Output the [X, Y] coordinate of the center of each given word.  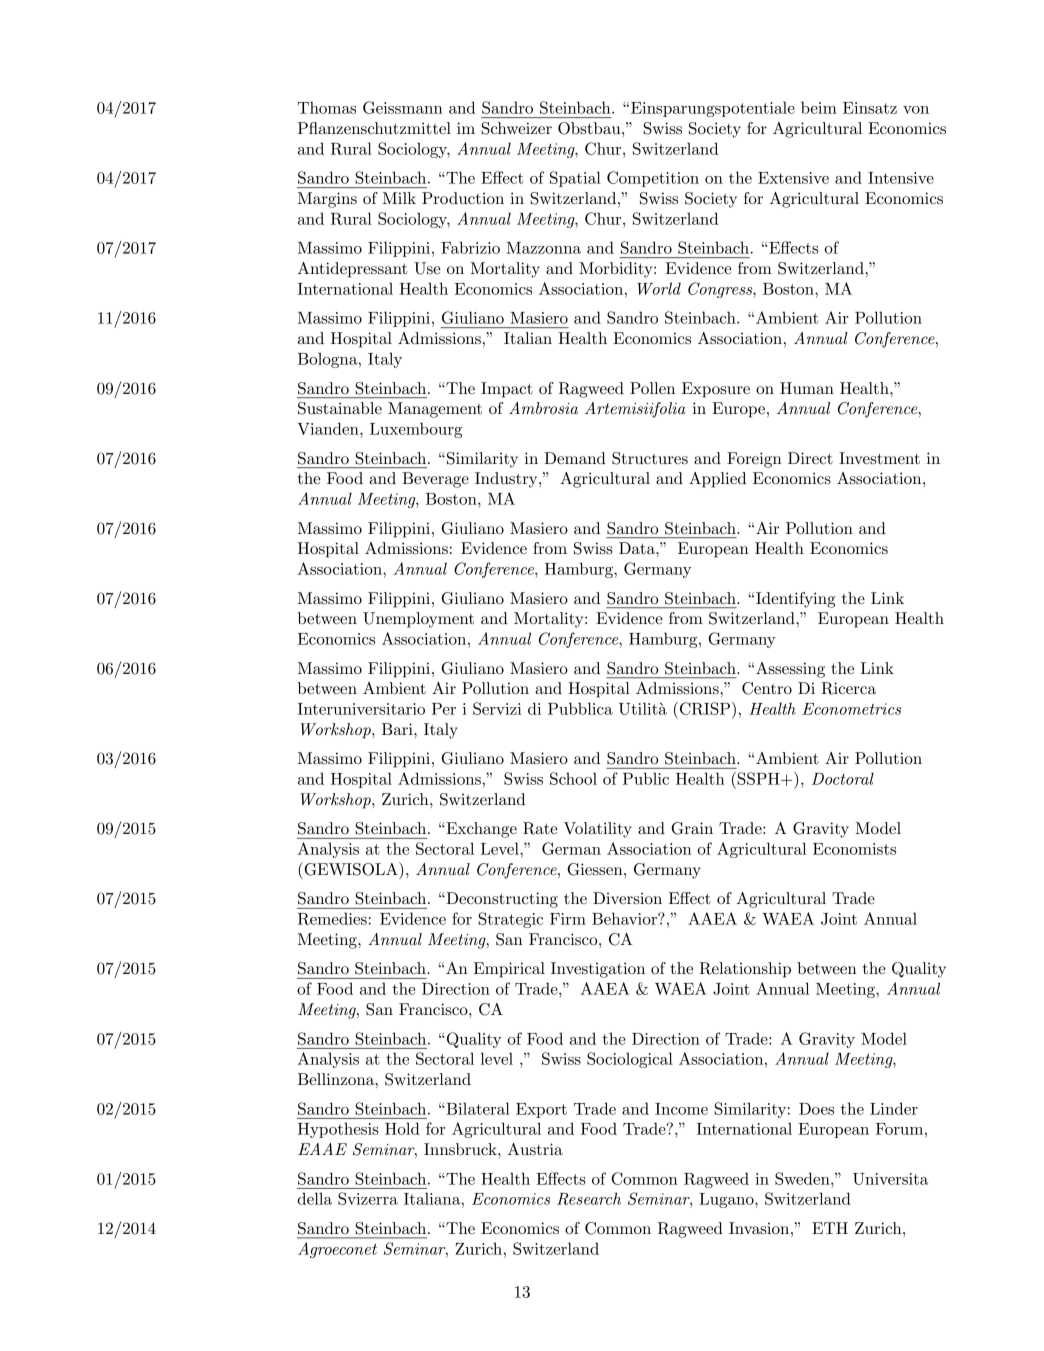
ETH [830, 1228]
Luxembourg [416, 430]
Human [807, 388]
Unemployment [418, 620]
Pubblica [580, 708]
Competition [653, 179]
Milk [399, 198]
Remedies [332, 918]
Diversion [627, 898]
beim [819, 107]
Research [589, 1198]
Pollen [652, 388]
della [314, 1198]
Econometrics [851, 709]
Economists [854, 849]
